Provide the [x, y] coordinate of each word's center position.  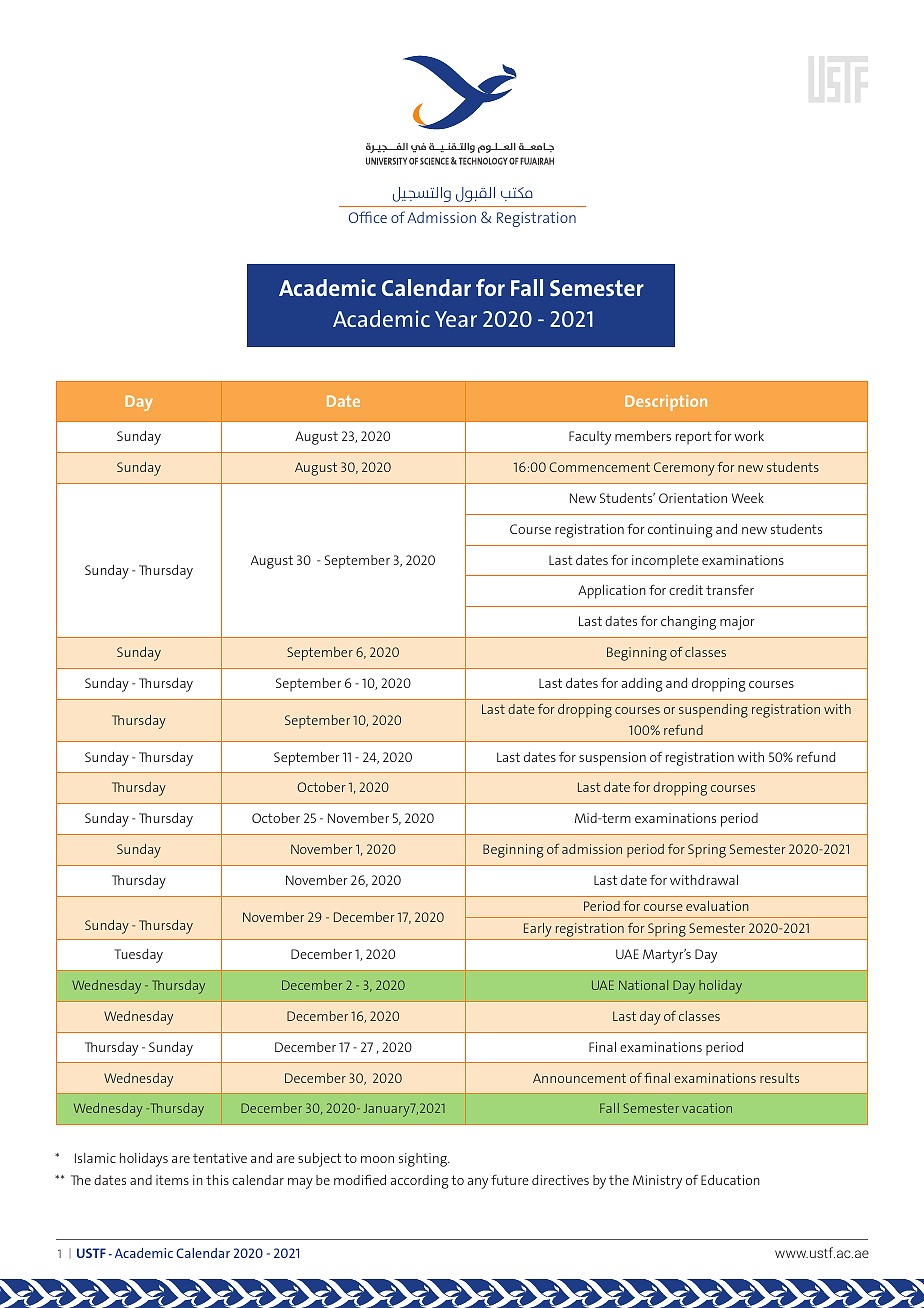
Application [612, 592]
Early [538, 930]
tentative [220, 1158]
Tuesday [139, 956]
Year [456, 319]
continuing [680, 531]
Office [368, 217]
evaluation [717, 906]
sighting [424, 1160]
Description [666, 403]
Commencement [599, 467]
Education [730, 1180]
